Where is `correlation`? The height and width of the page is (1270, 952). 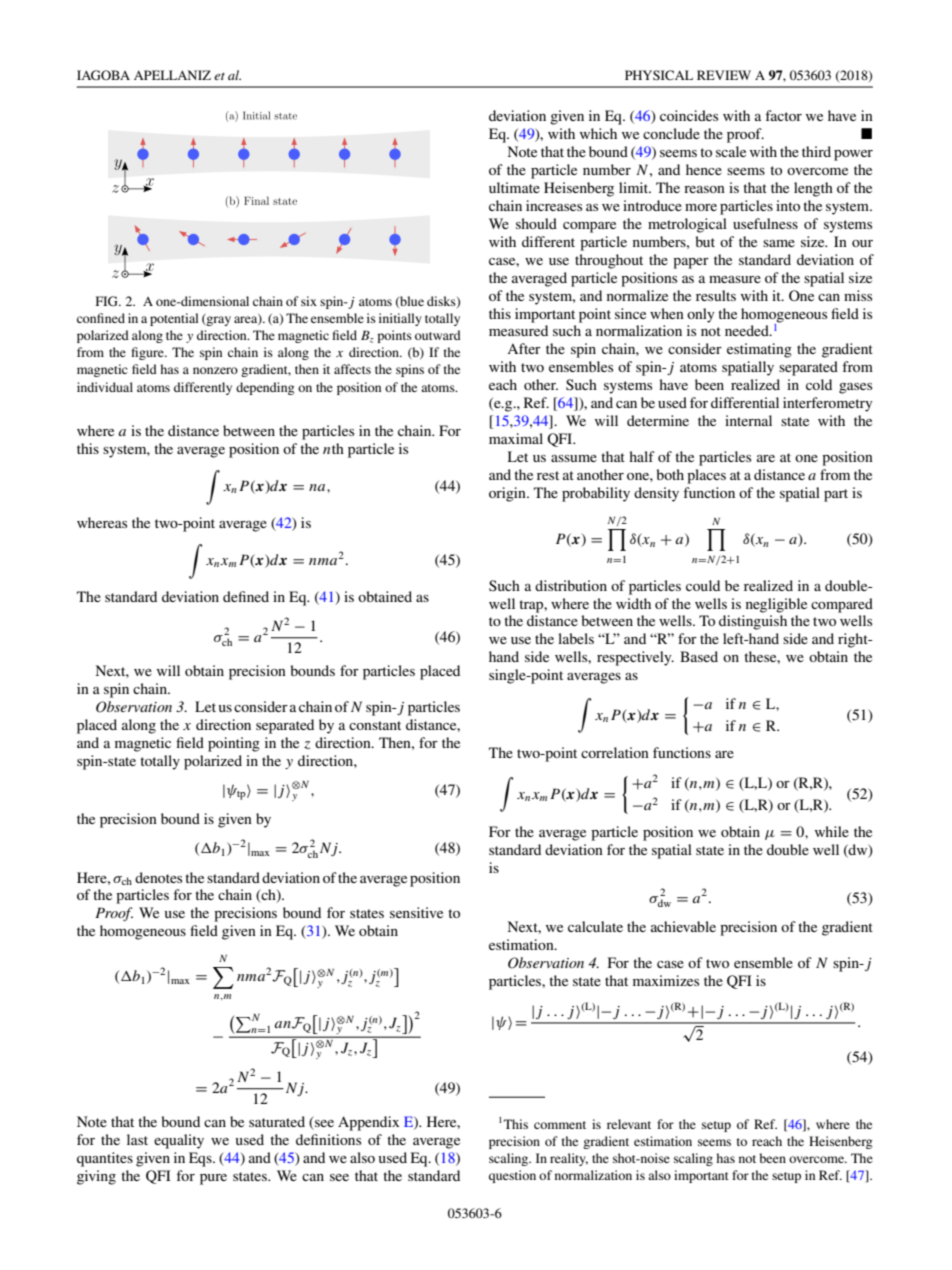 correlation is located at coordinates (615, 752).
